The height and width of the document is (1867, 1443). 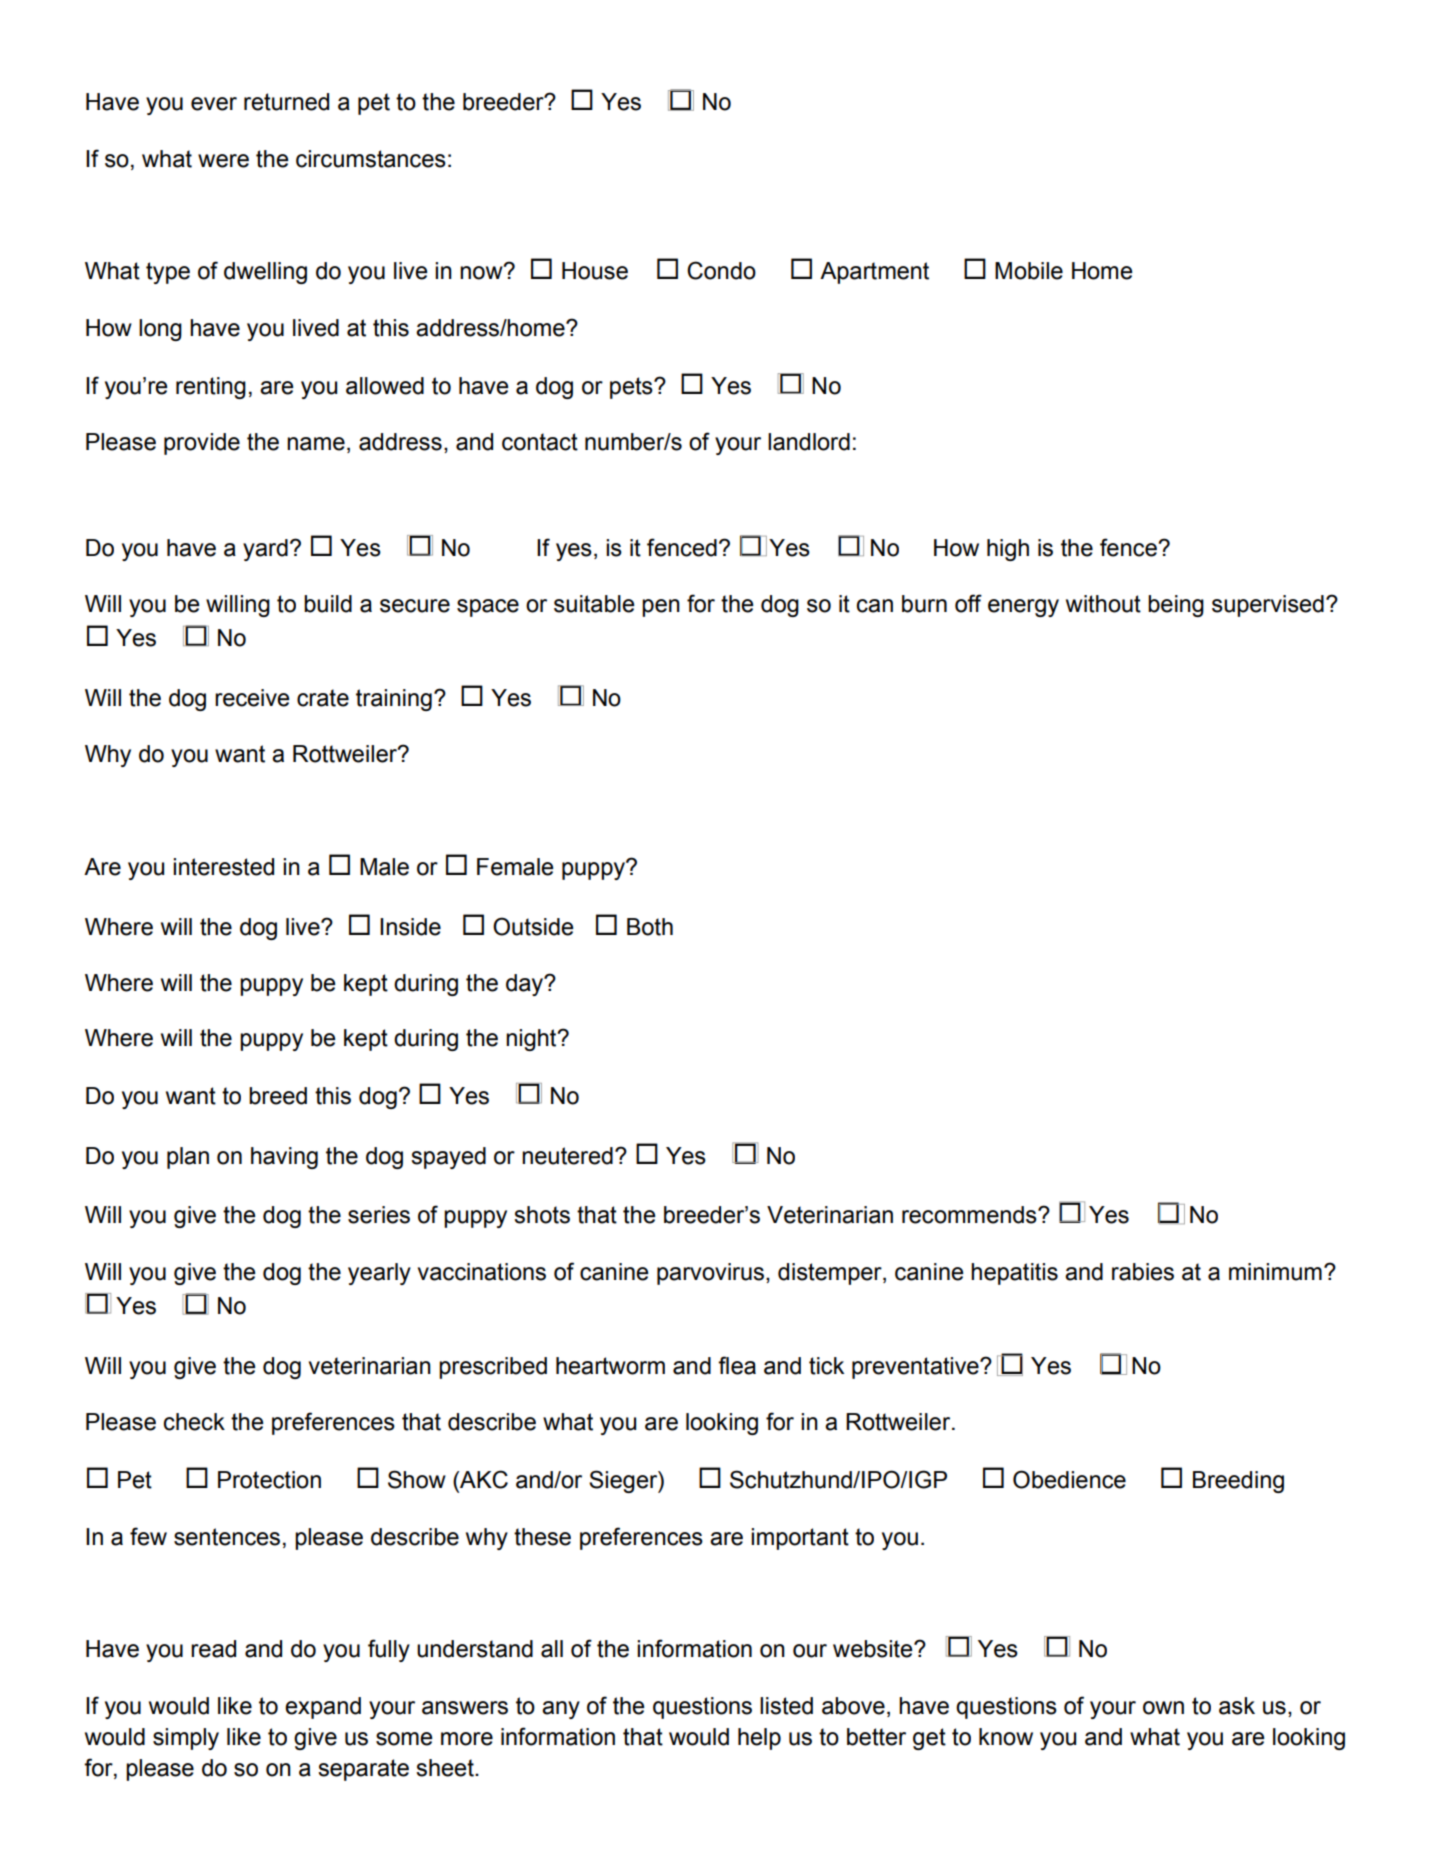 I want to click on yard, so click(x=265, y=550).
